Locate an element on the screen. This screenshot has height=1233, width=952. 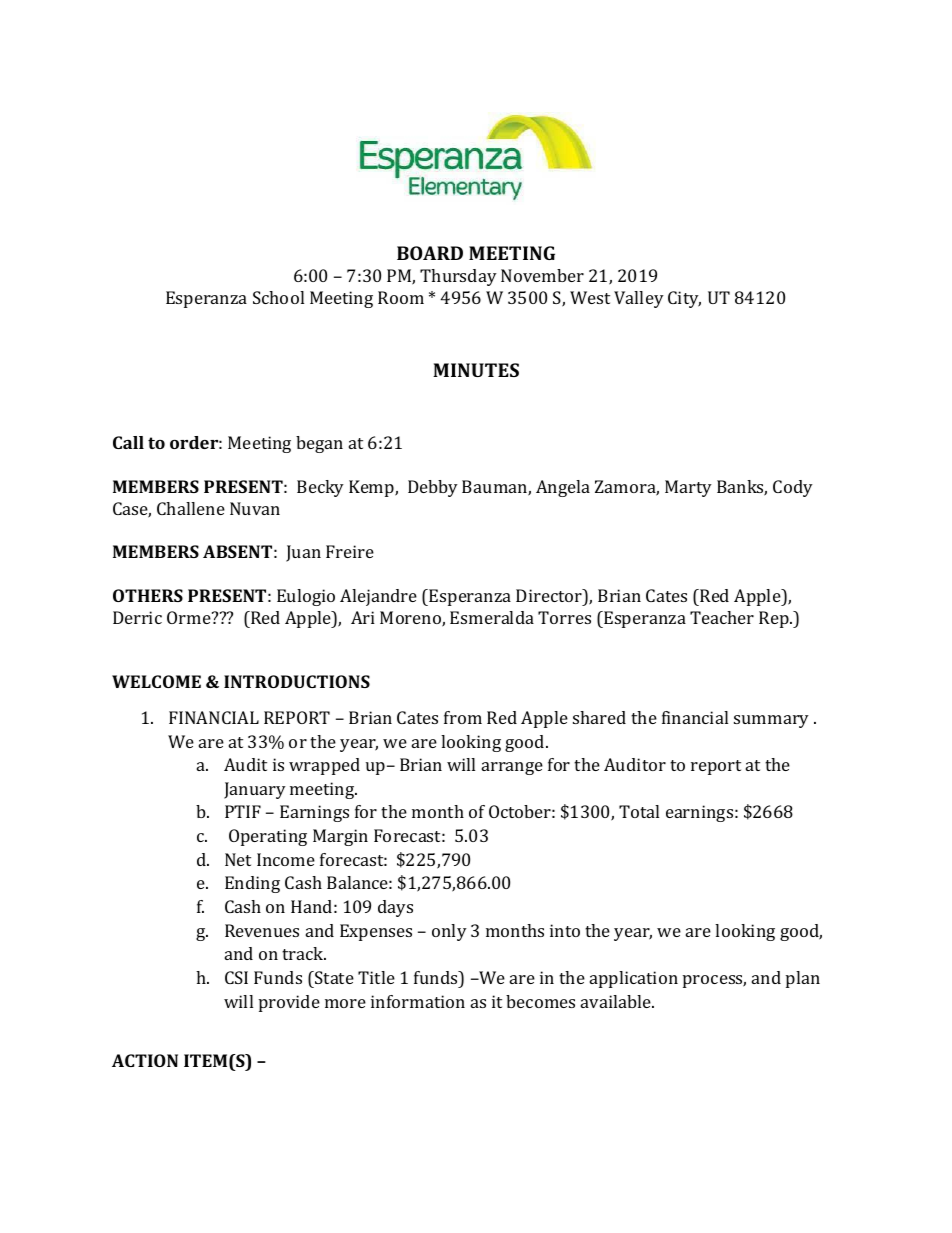
Esmeralda is located at coordinates (492, 617).
